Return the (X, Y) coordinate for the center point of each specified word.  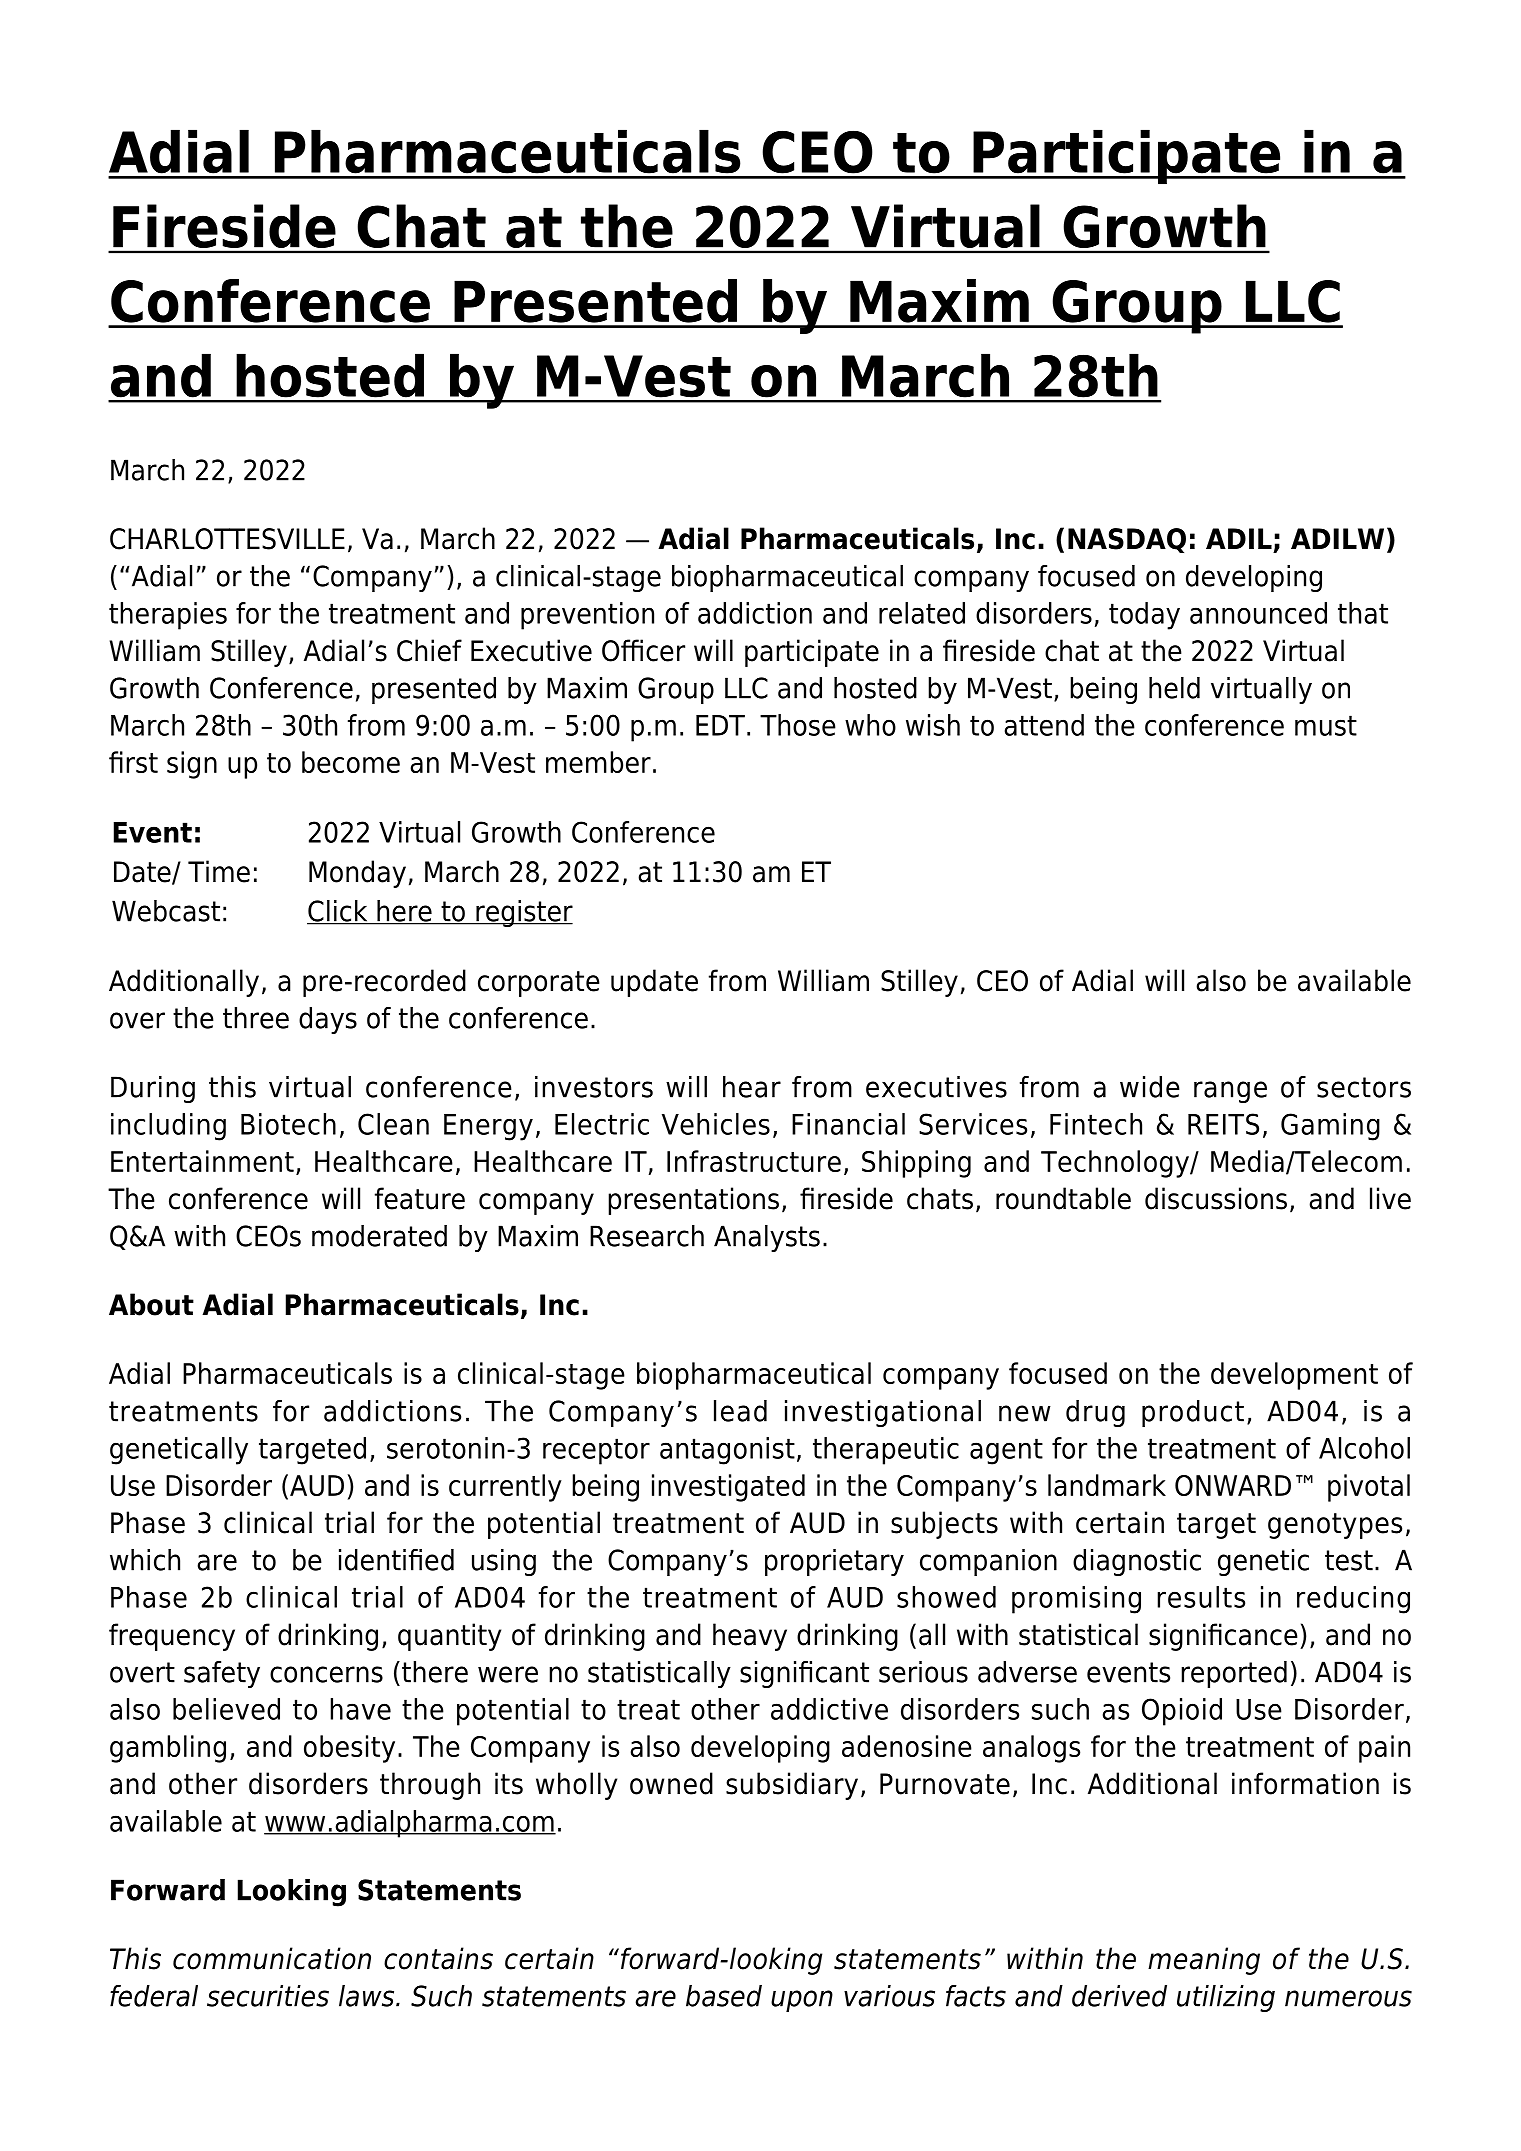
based (724, 1996)
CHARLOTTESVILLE (227, 539)
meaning (1204, 1961)
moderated (379, 1236)
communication (272, 1958)
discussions (1216, 1198)
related (922, 613)
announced (1258, 613)
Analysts (767, 1238)
